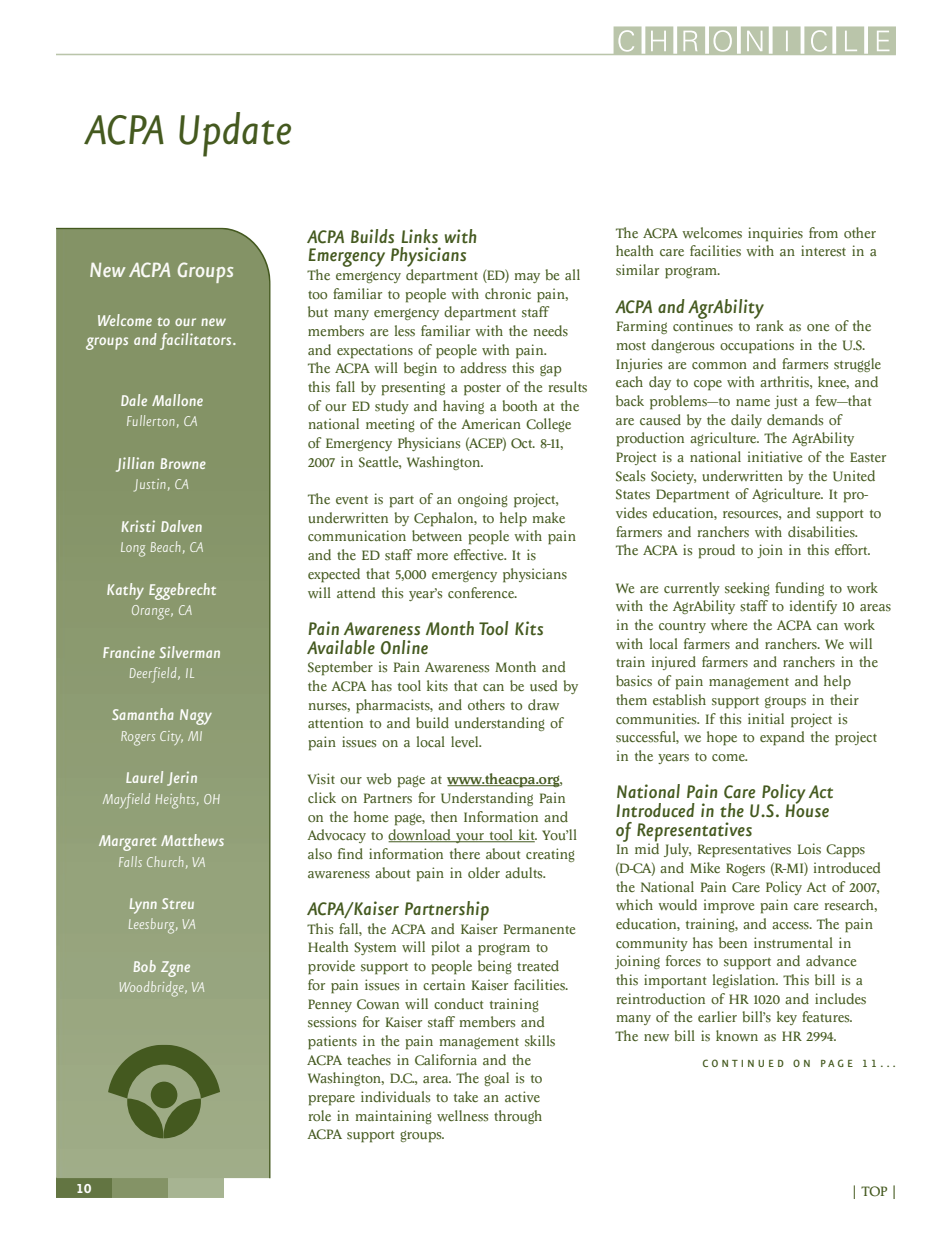 Image resolution: width=952 pixels, height=1233 pixels. Describe the element at coordinates (807, 810) in the screenshot. I see `House` at that location.
